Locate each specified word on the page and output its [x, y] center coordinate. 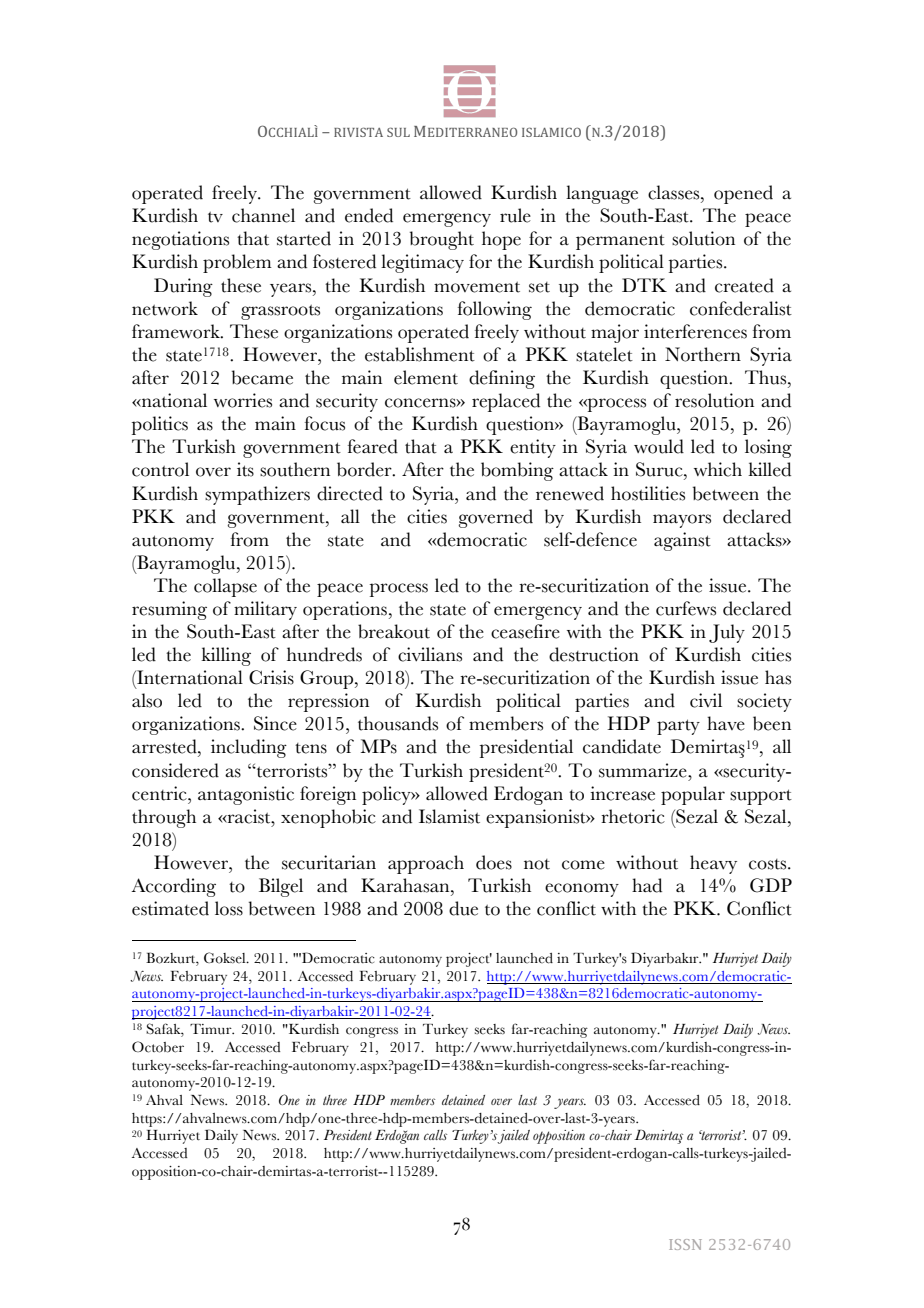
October [158, 1047]
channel [263, 215]
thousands [398, 723]
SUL [398, 132]
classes [675, 192]
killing [226, 656]
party [678, 727]
